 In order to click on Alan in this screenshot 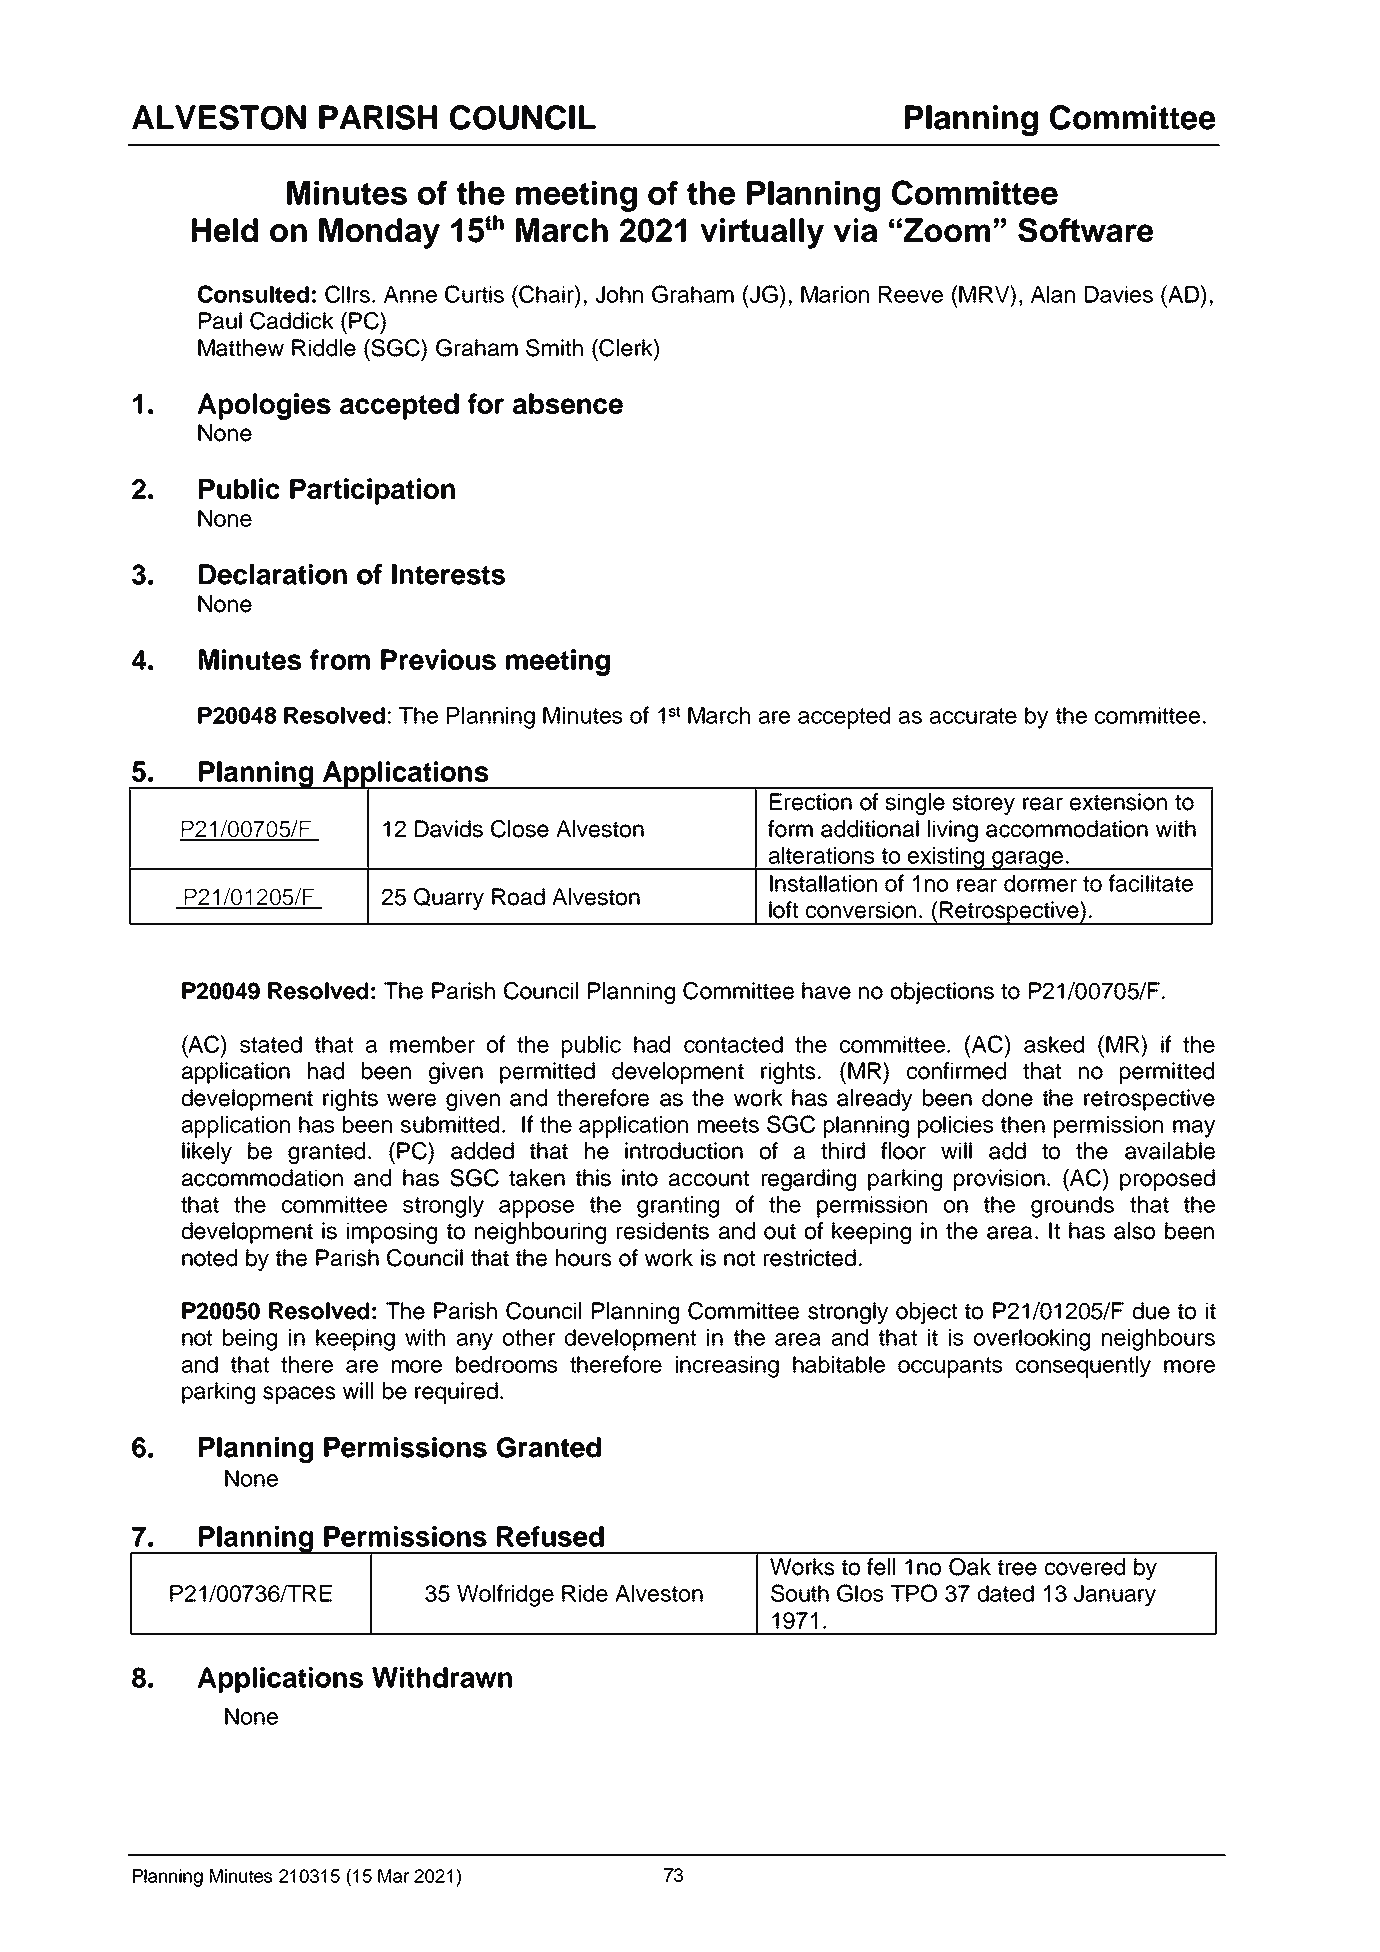, I will do `click(1053, 294)`.
